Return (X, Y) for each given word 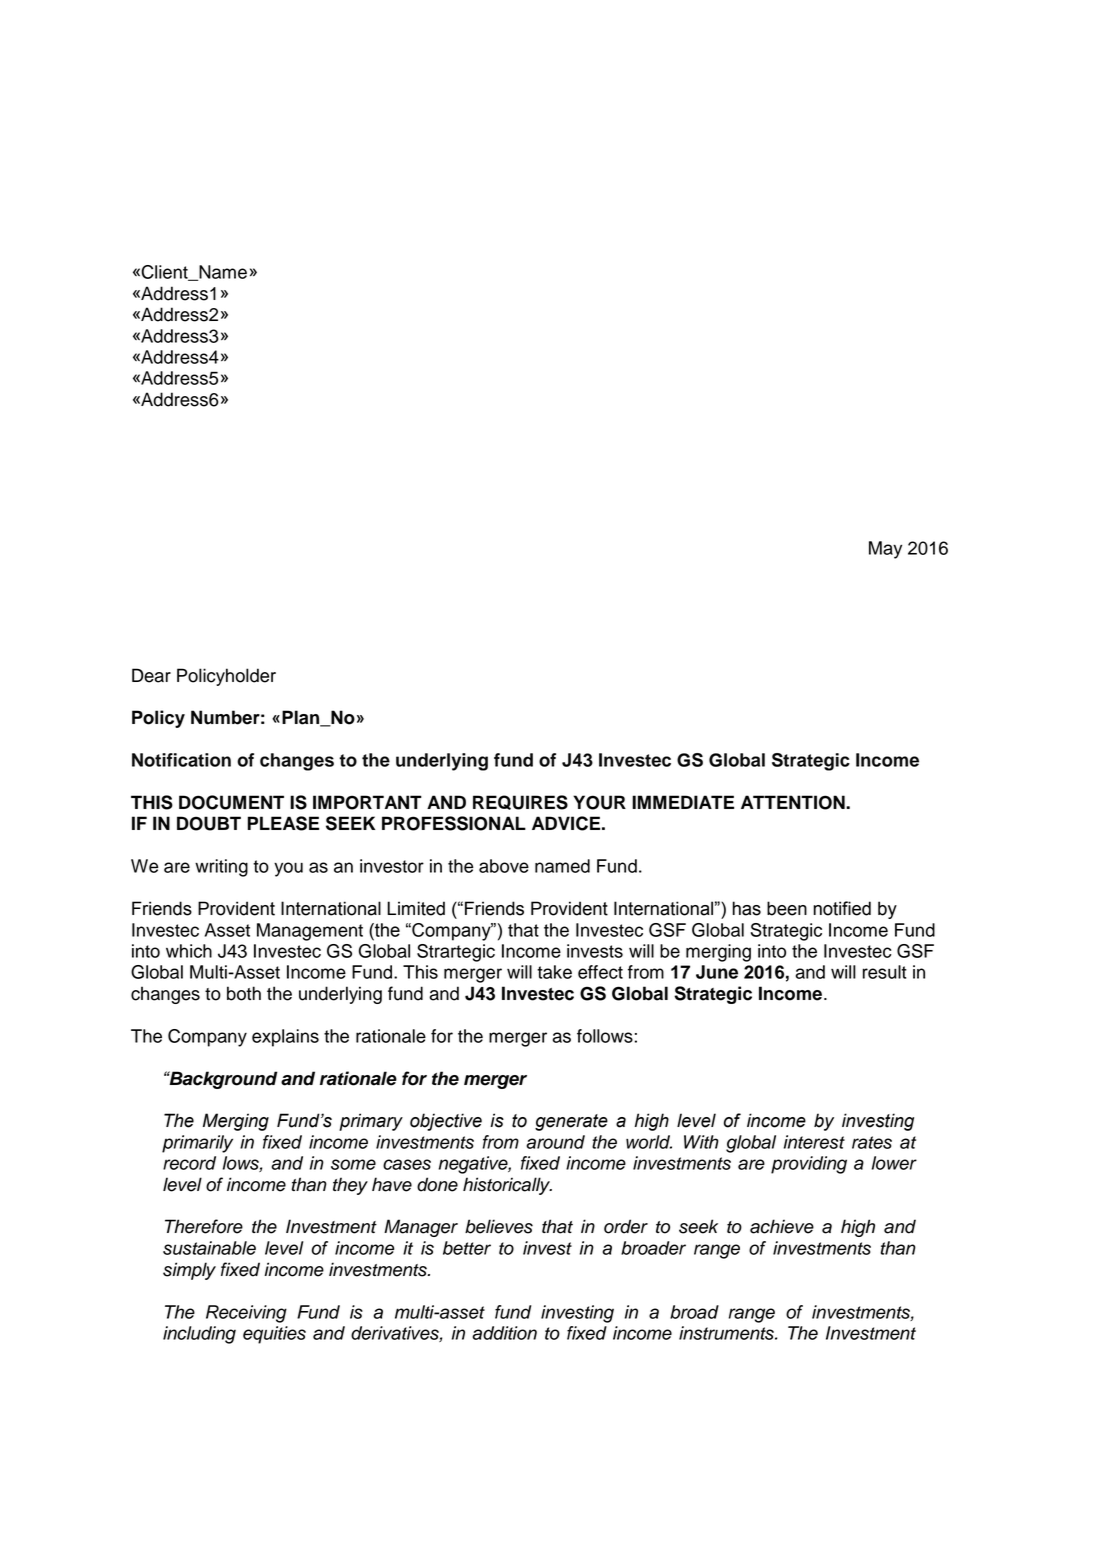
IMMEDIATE (683, 802)
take (554, 972)
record (189, 1163)
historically (507, 1186)
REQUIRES (520, 802)
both (244, 993)
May (885, 550)
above (504, 866)
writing (221, 868)
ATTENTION (794, 802)
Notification (181, 760)
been (787, 908)
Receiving (246, 1314)
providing (809, 1165)
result (885, 972)
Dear (151, 675)
